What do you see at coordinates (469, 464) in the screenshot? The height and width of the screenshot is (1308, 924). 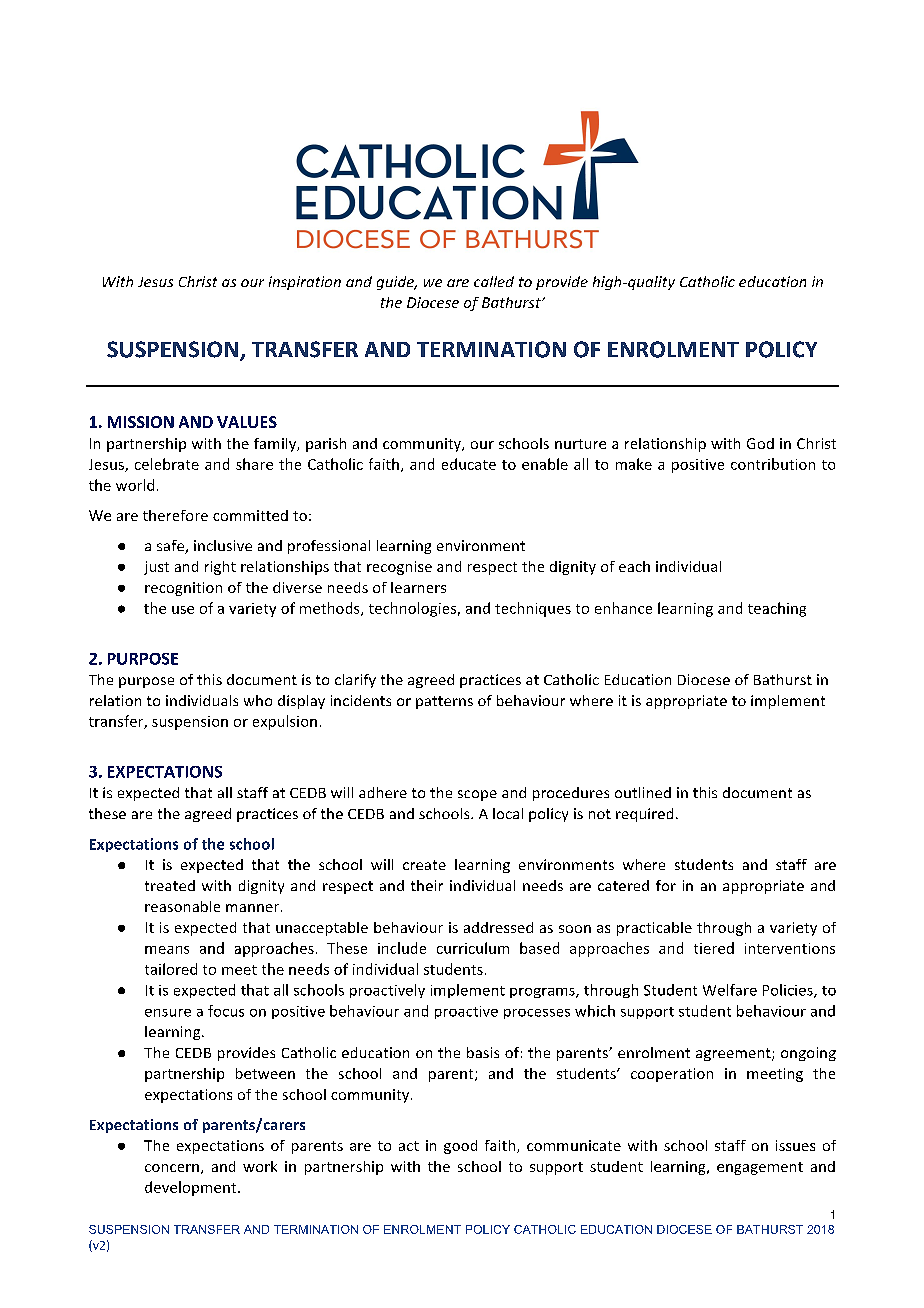 I see `educate` at bounding box center [469, 464].
